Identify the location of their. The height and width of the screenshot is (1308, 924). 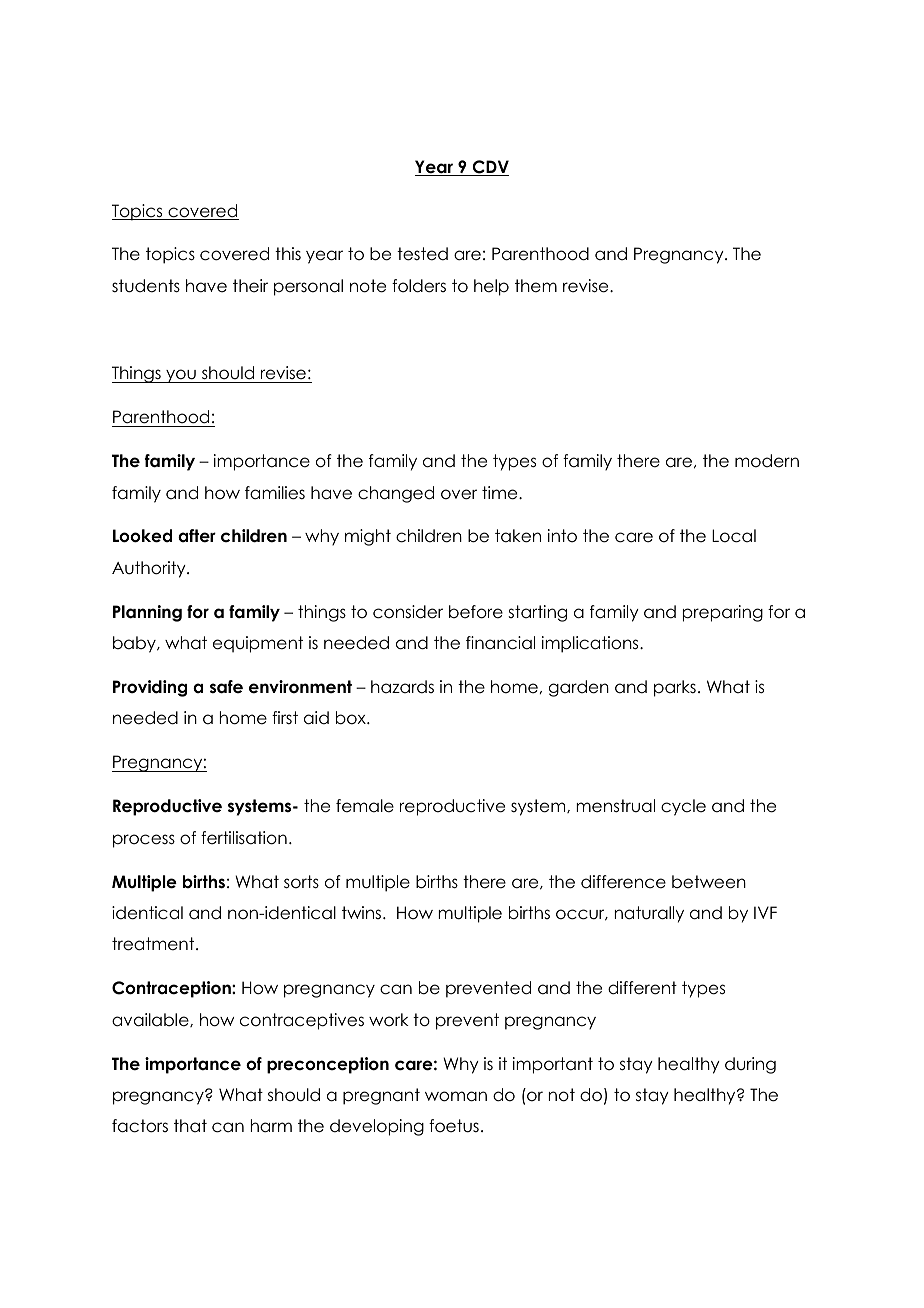
(250, 286).
